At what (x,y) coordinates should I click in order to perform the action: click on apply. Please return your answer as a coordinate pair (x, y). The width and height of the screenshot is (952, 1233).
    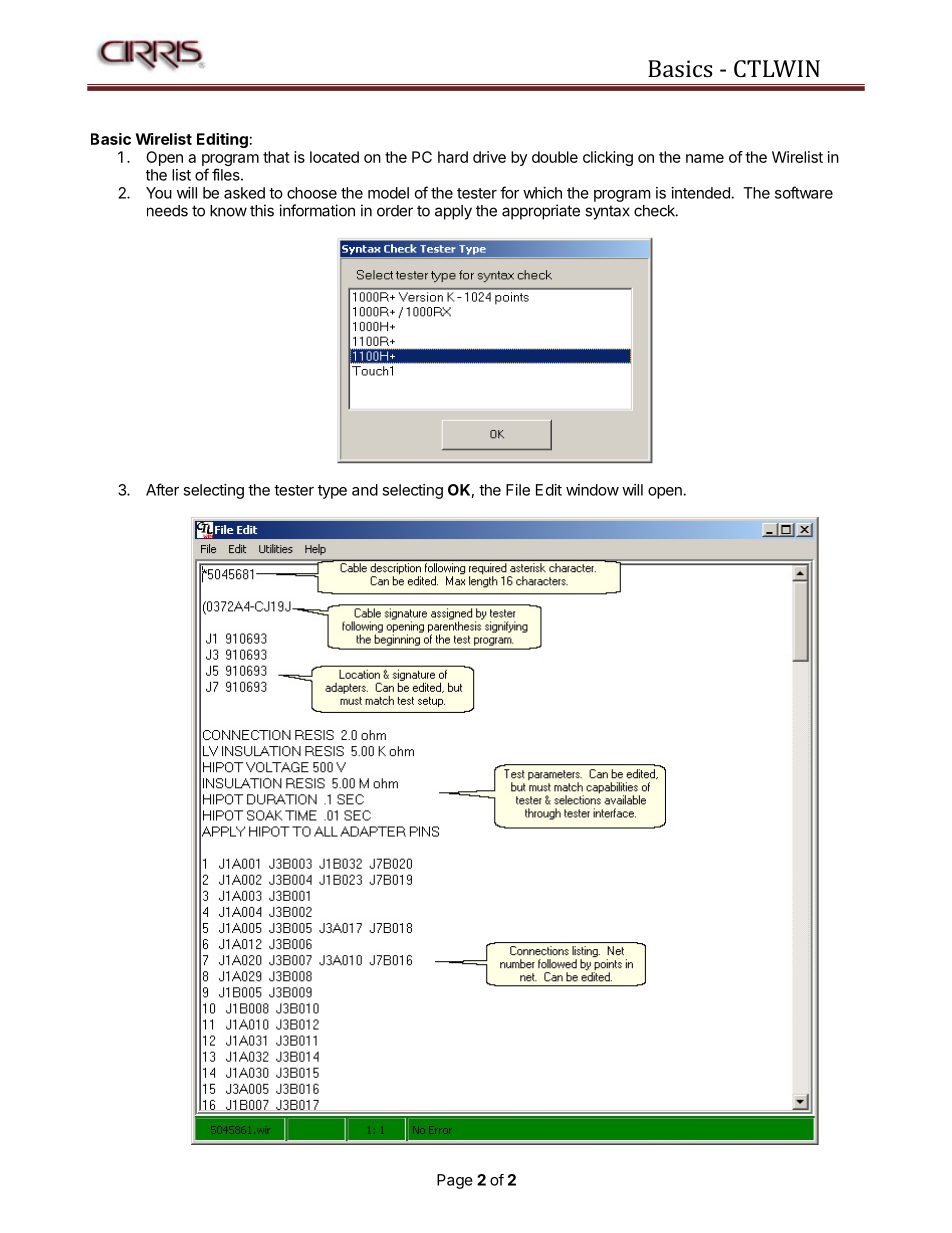
    Looking at the image, I should click on (453, 212).
